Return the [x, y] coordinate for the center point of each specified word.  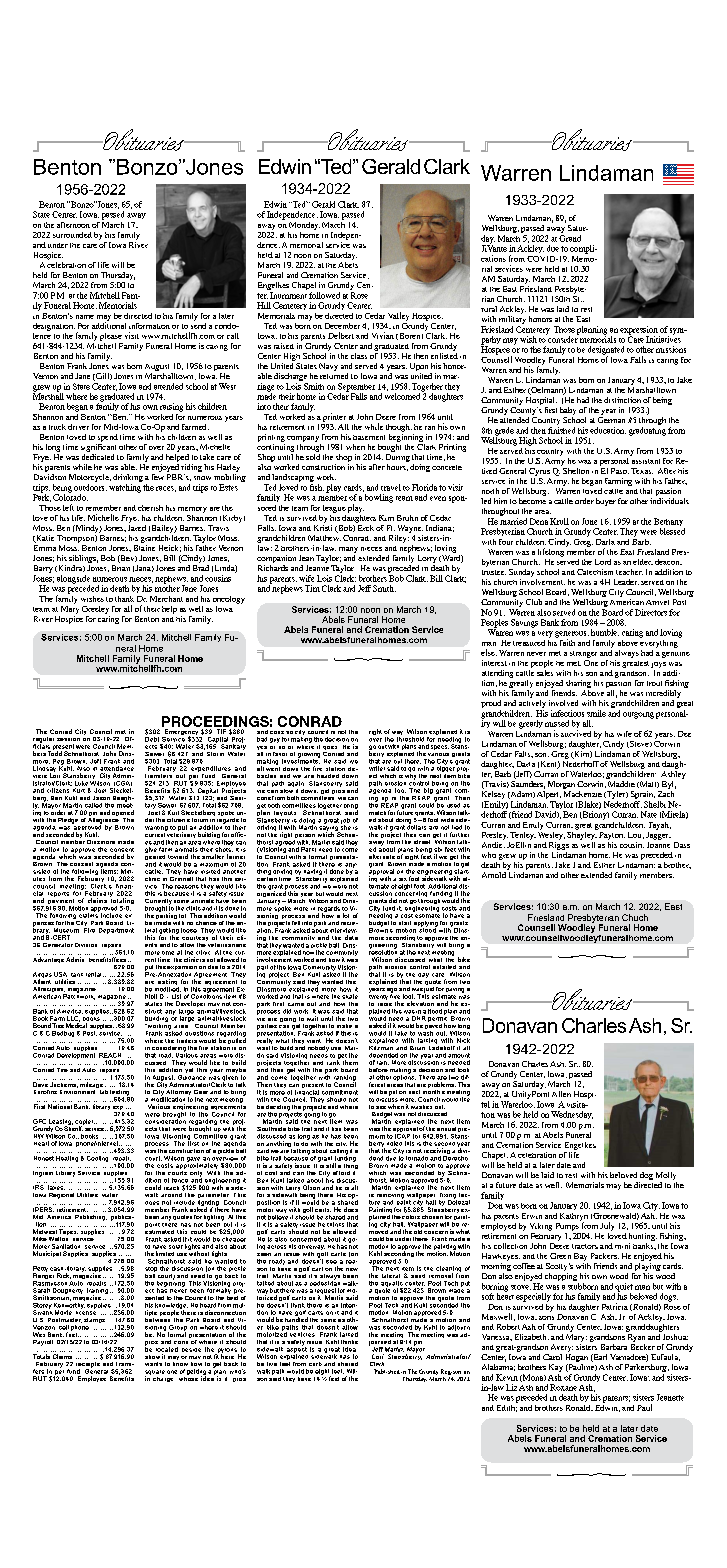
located [167, 1349]
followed [324, 295]
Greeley [95, 610]
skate [350, 996]
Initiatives [663, 338]
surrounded [72, 235]
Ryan [635, 1336]
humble [605, 632]
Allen [561, 1094]
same [328, 1320]
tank [77, 975]
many [348, 551]
